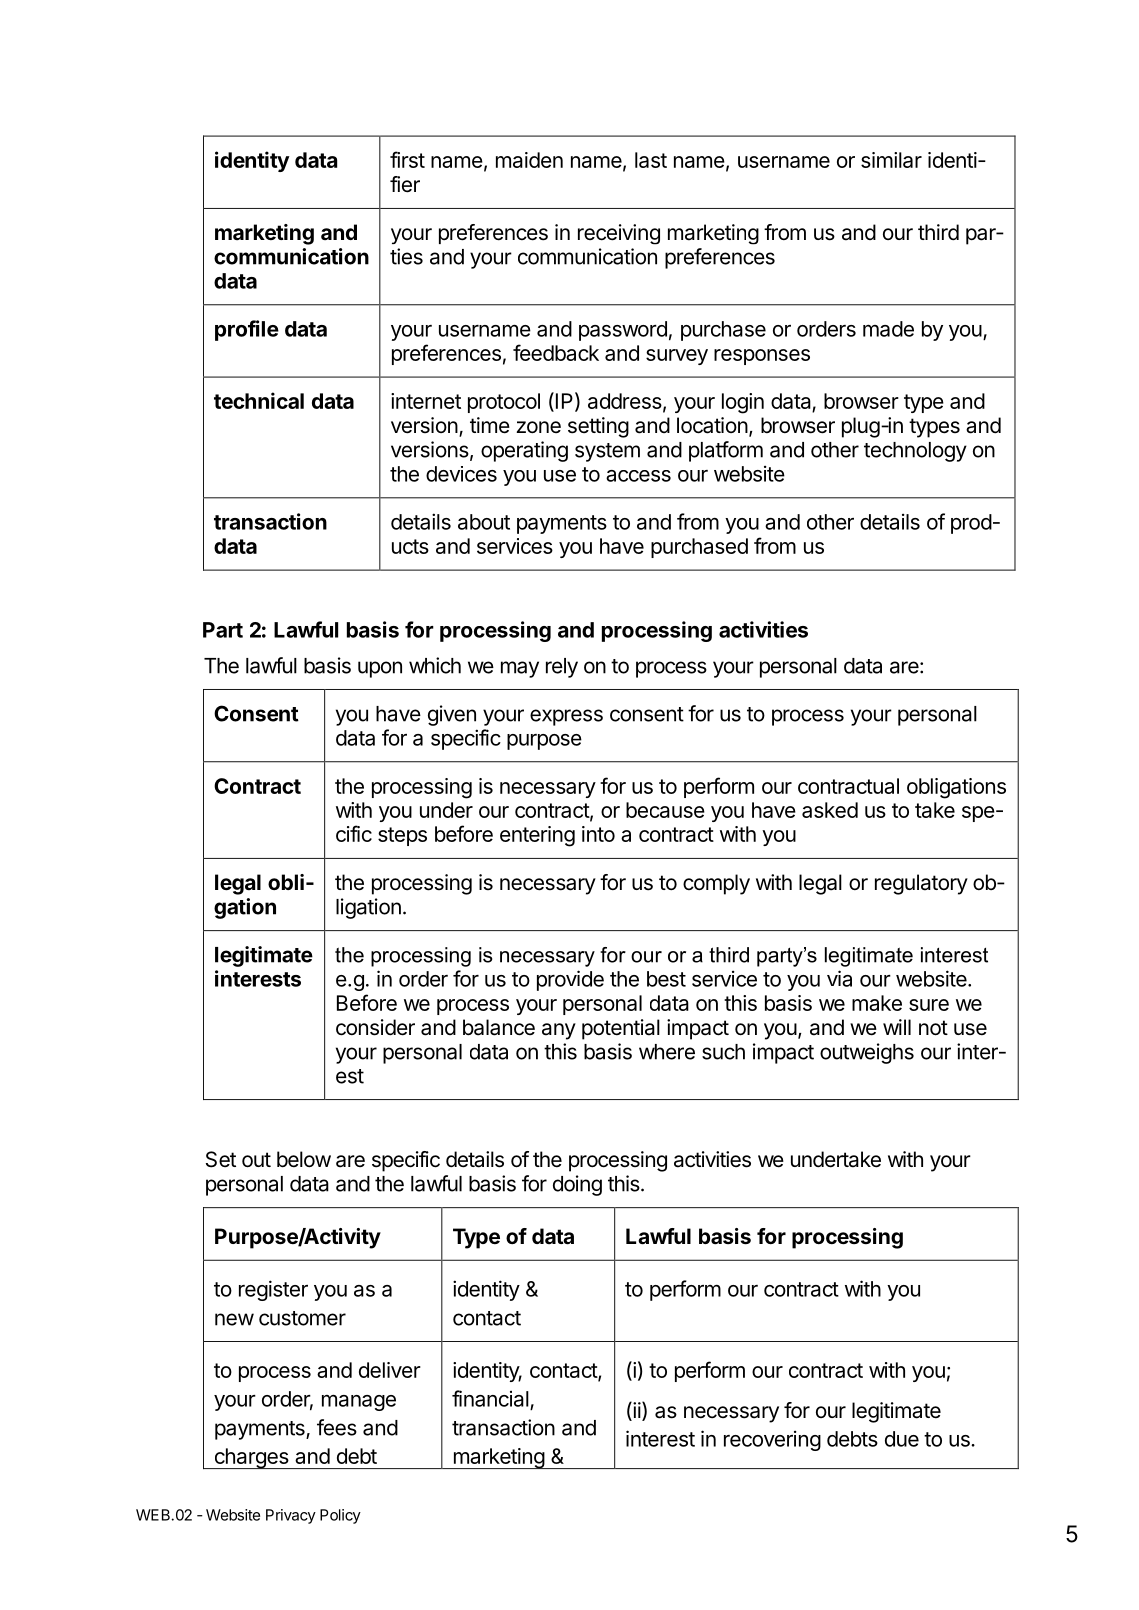 This page has width=1139, height=1610. Describe the element at coordinates (562, 668) in the page. I see `rely` at that location.
